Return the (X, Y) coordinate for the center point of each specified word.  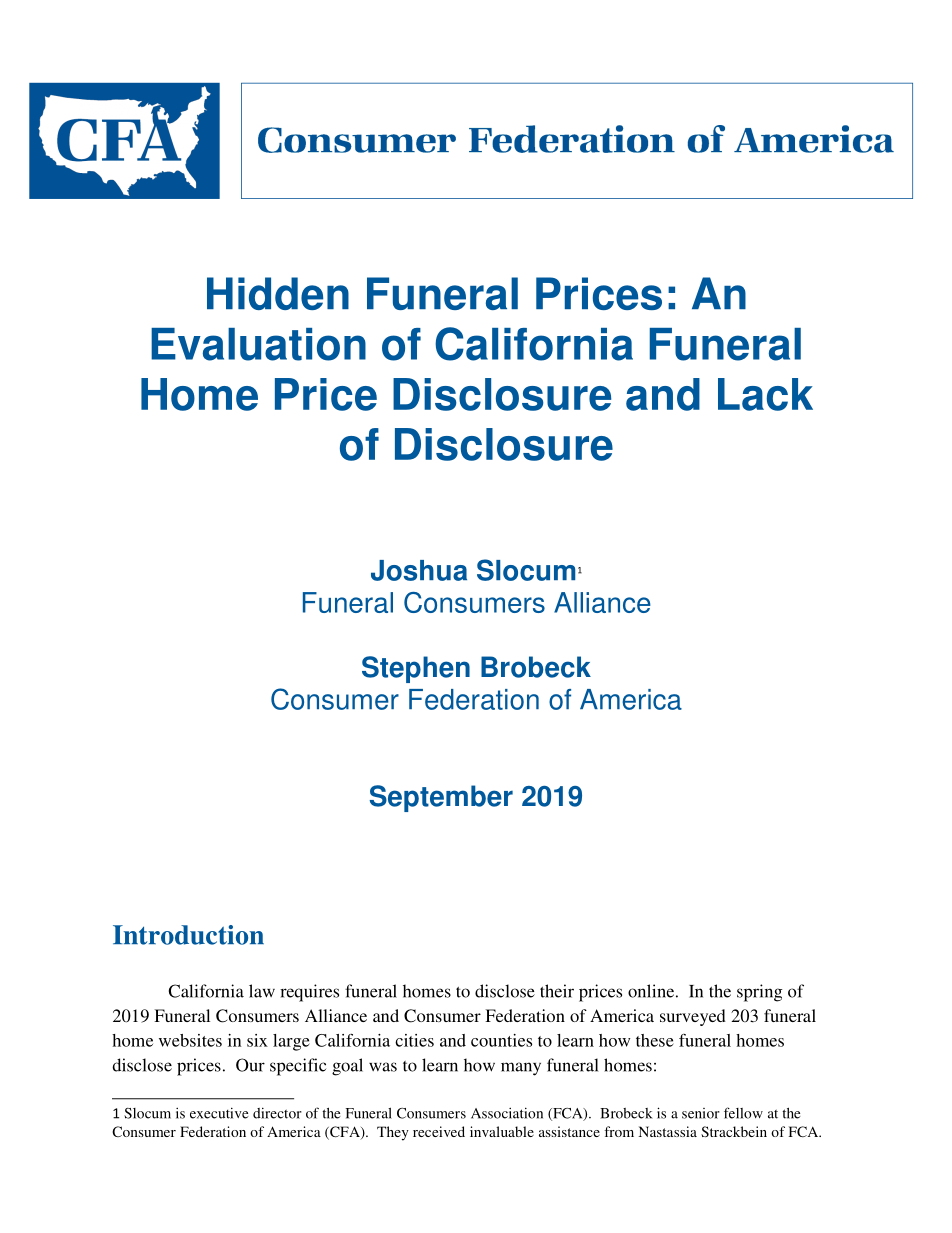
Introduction (188, 935)
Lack (765, 394)
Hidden (278, 293)
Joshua (419, 570)
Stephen (416, 669)
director (277, 1113)
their (557, 991)
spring (759, 993)
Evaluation (258, 344)
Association (507, 1113)
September (441, 798)
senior (701, 1113)
